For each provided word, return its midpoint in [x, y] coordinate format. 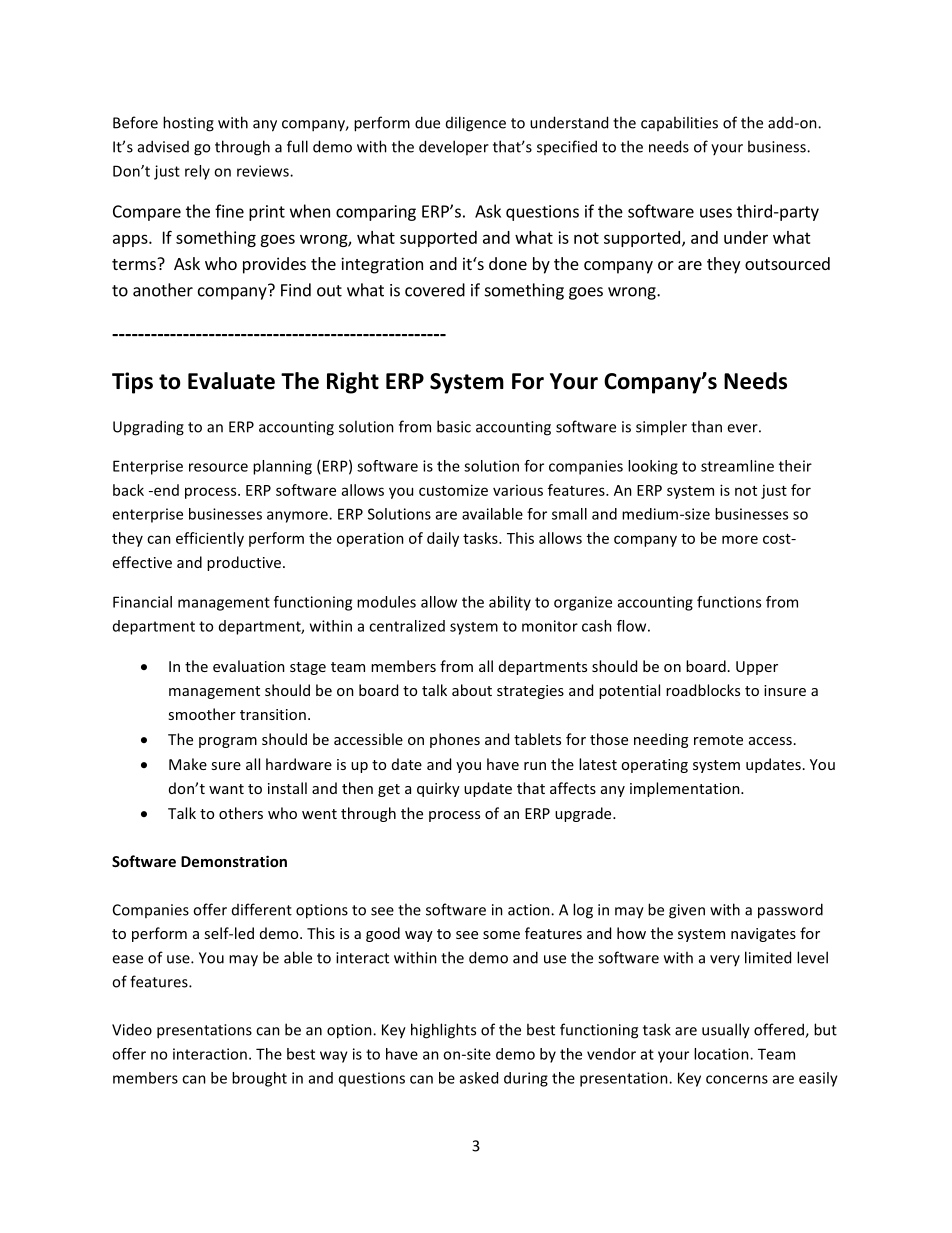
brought [259, 1079]
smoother [202, 714]
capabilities [679, 123]
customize [453, 490]
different [262, 909]
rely [197, 172]
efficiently [210, 539]
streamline [737, 466]
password [790, 911]
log [583, 911]
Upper [757, 668]
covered [435, 290]
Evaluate [231, 381]
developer [454, 147]
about [472, 690]
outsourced [787, 263]
